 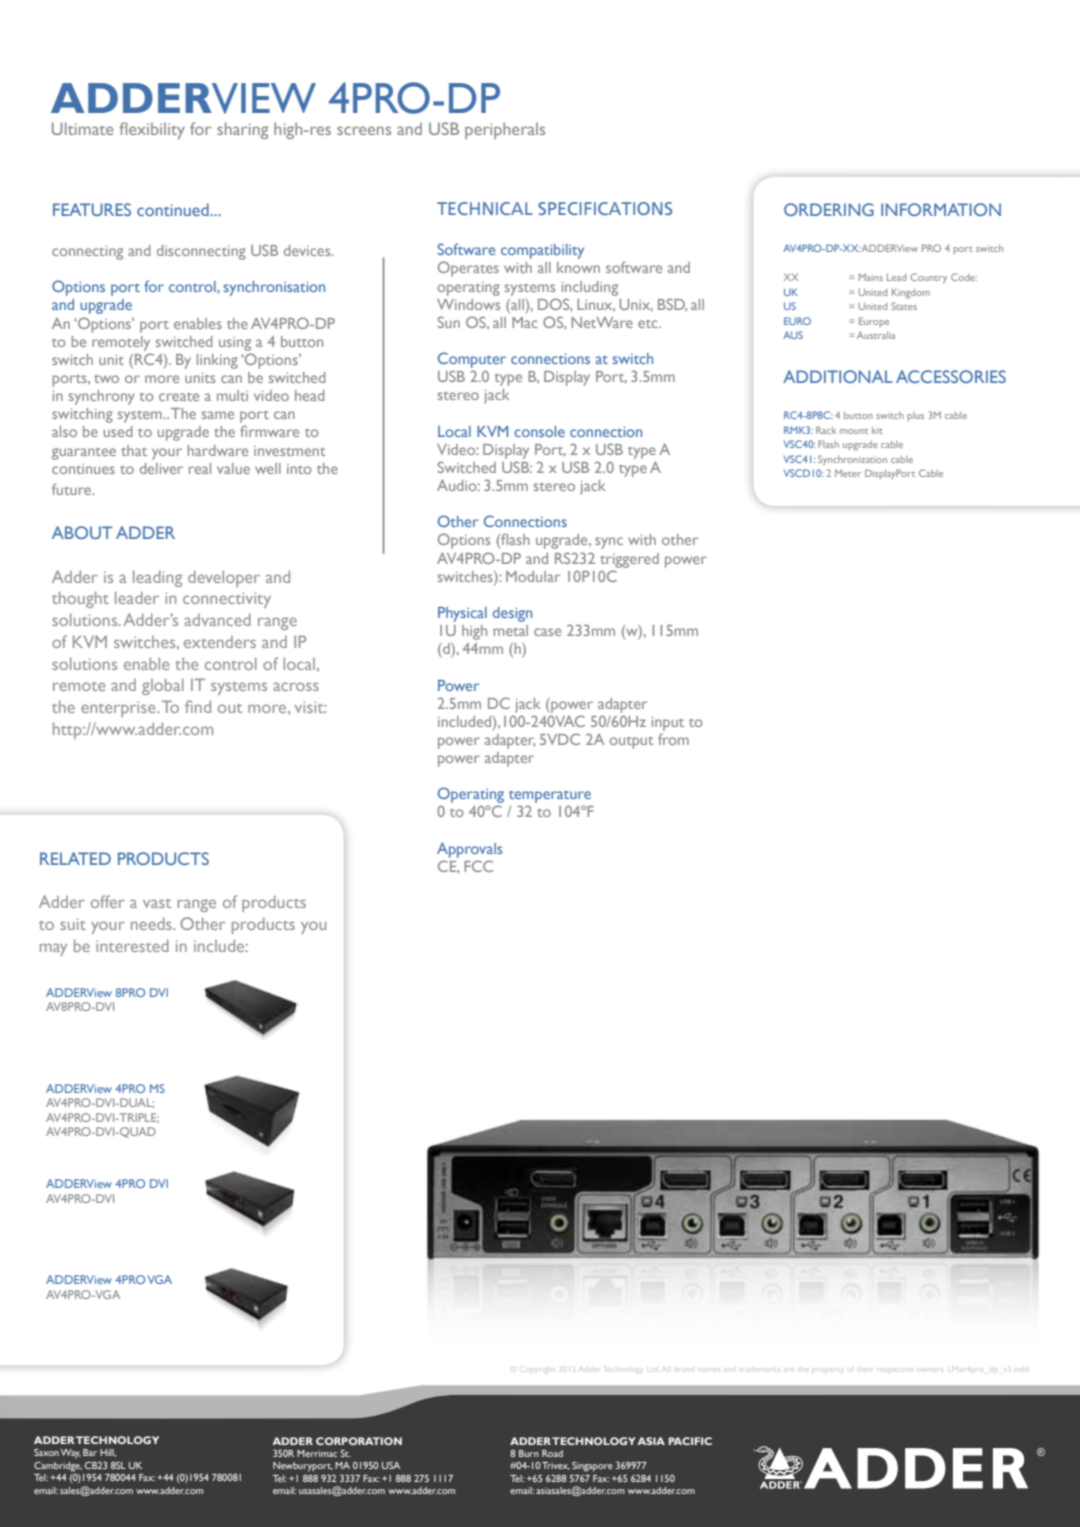 What do you see at coordinates (224, 578) in the document?
I see `developer` at bounding box center [224, 578].
